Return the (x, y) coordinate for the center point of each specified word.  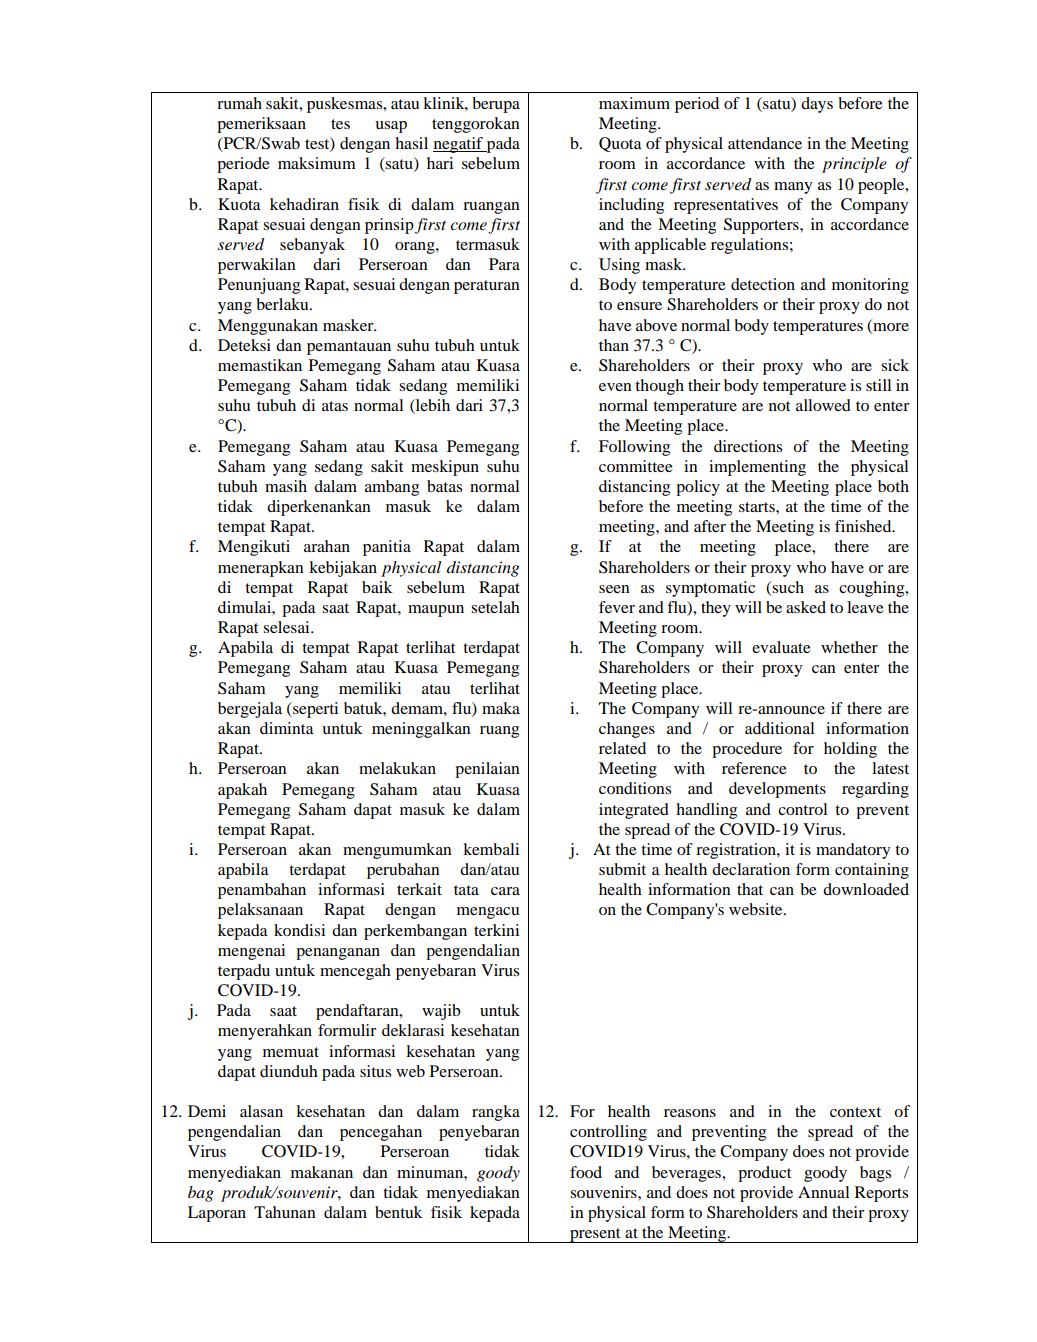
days (817, 105)
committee (636, 466)
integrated (634, 811)
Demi (207, 1111)
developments (777, 790)
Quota (620, 144)
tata (466, 890)
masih (286, 486)
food (586, 1172)
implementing (757, 468)
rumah (239, 103)
